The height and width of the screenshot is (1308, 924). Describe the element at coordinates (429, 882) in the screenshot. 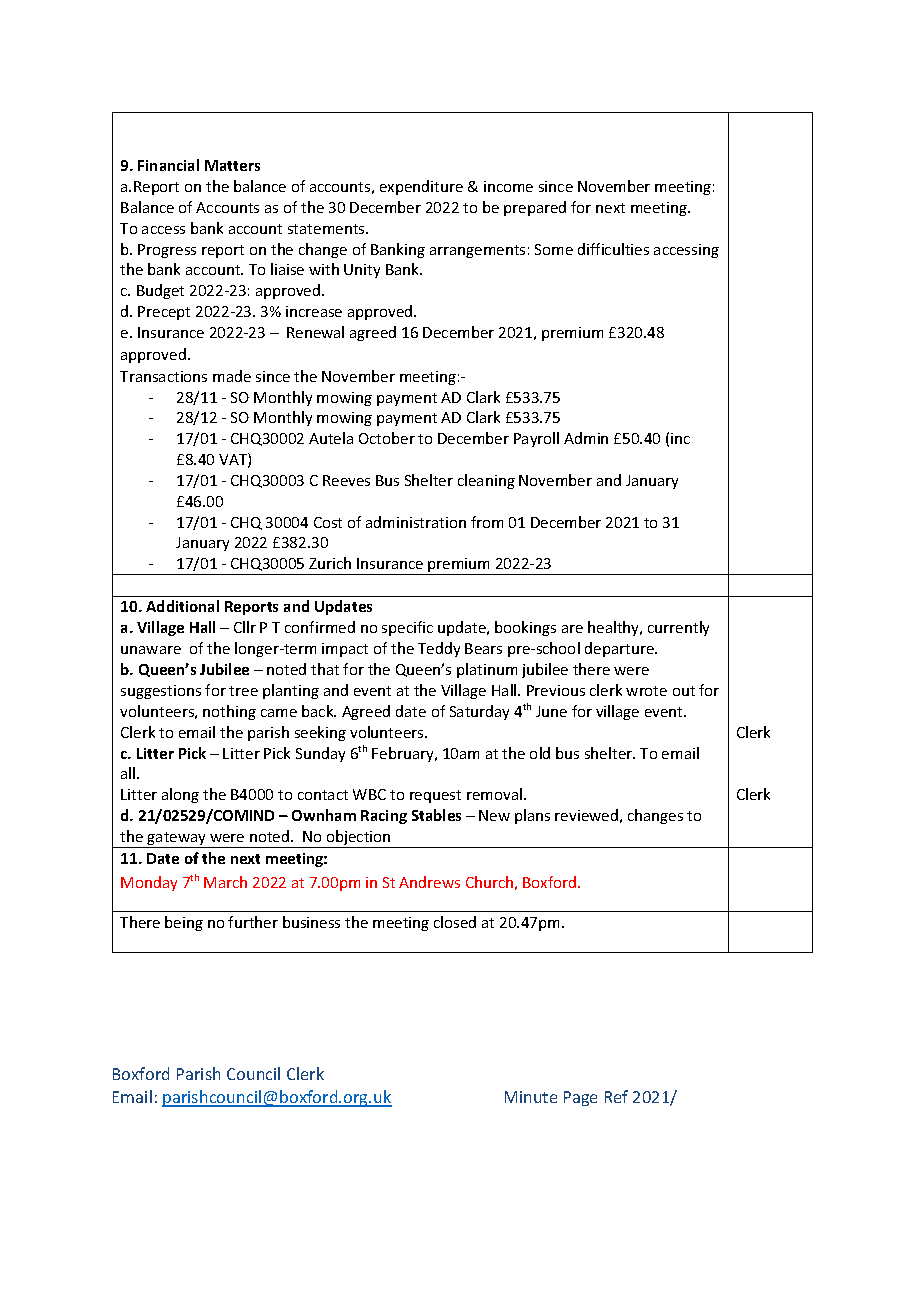

I see `Andrews` at that location.
